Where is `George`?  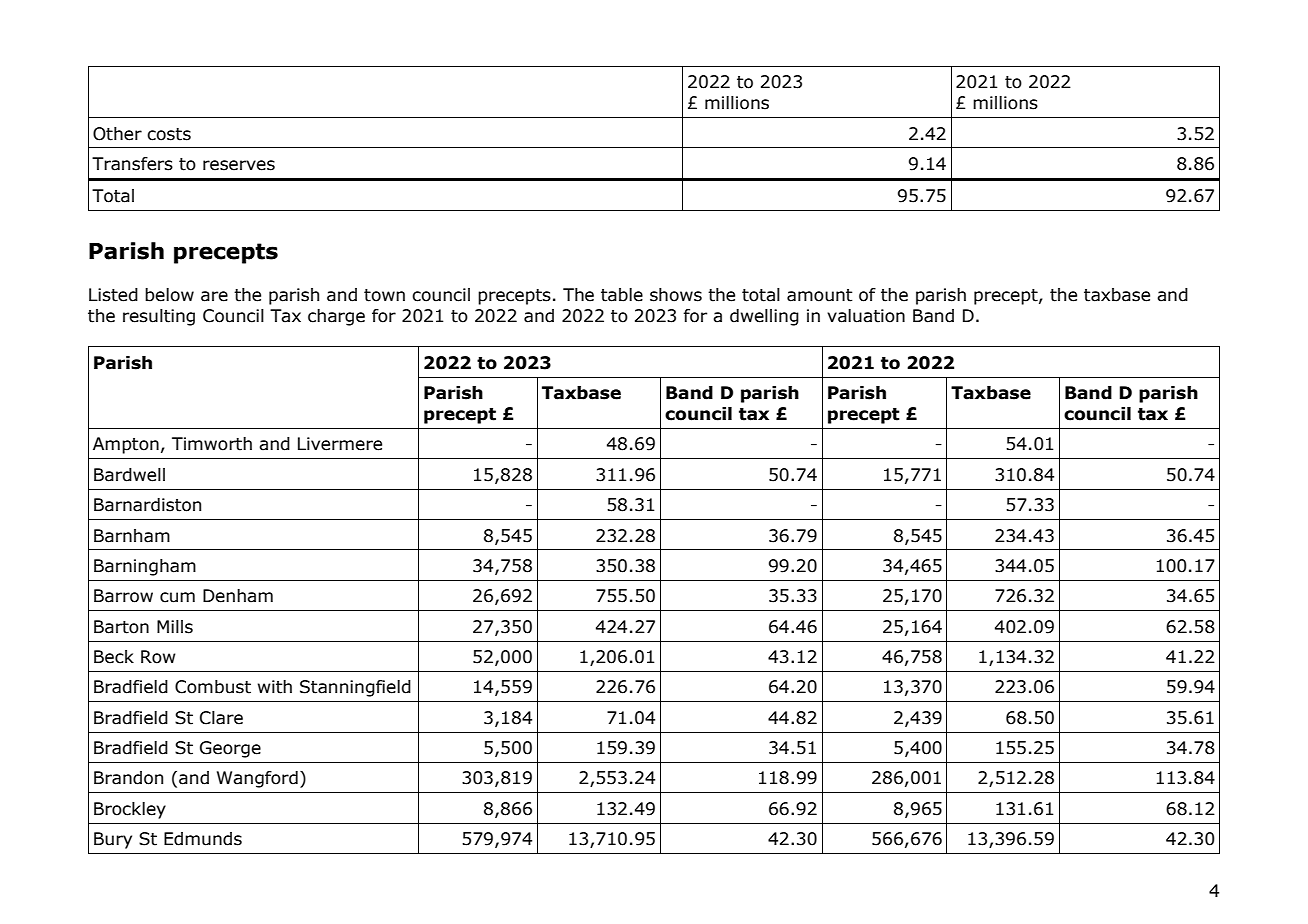 George is located at coordinates (230, 749).
